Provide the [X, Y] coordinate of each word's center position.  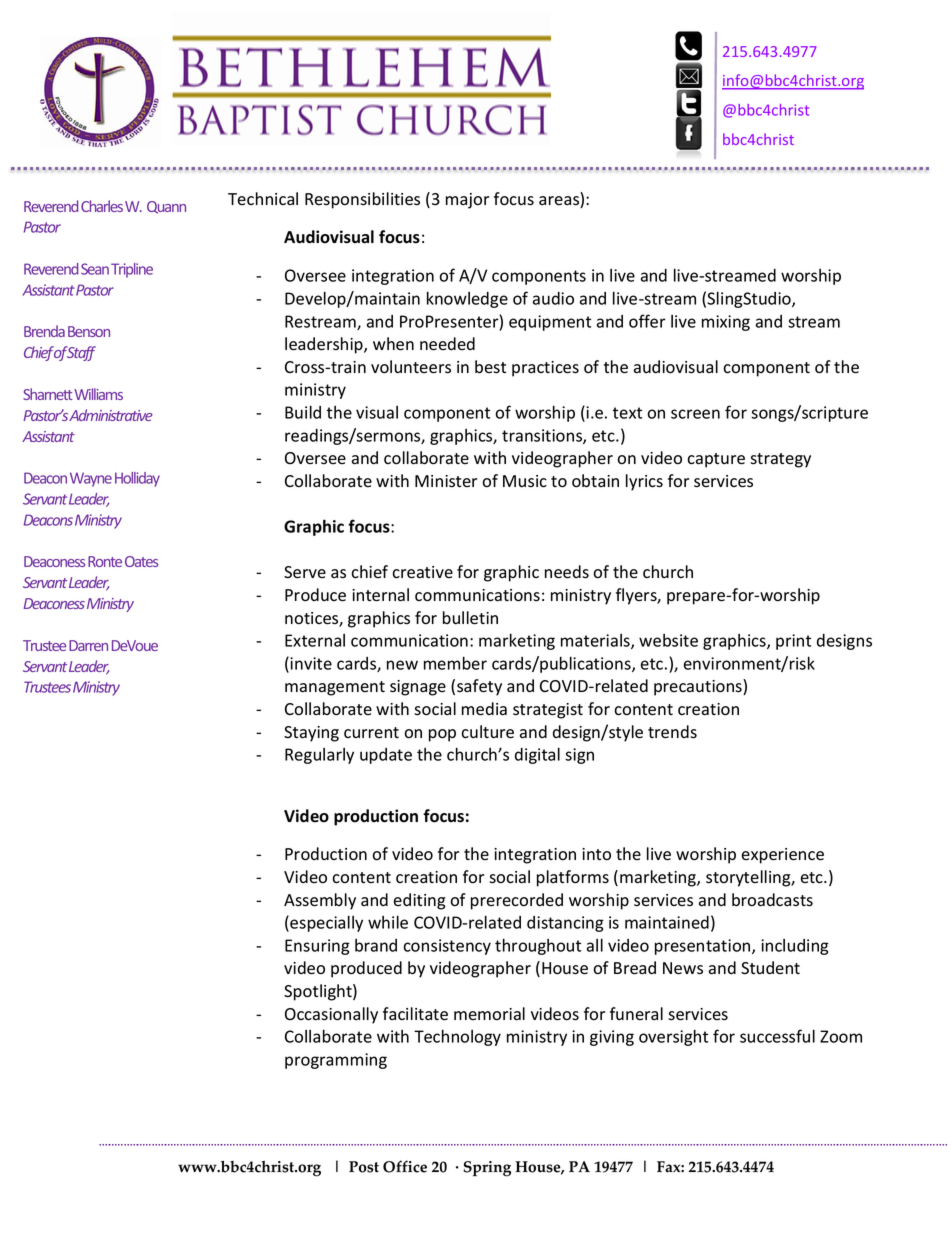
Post [364, 1167]
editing [419, 901]
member [455, 663]
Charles [102, 206]
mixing [726, 323]
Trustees [47, 687]
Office [405, 1166]
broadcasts [772, 900]
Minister [446, 481]
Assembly [320, 901]
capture [716, 460]
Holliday [137, 479]
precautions [699, 687]
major [467, 201]
